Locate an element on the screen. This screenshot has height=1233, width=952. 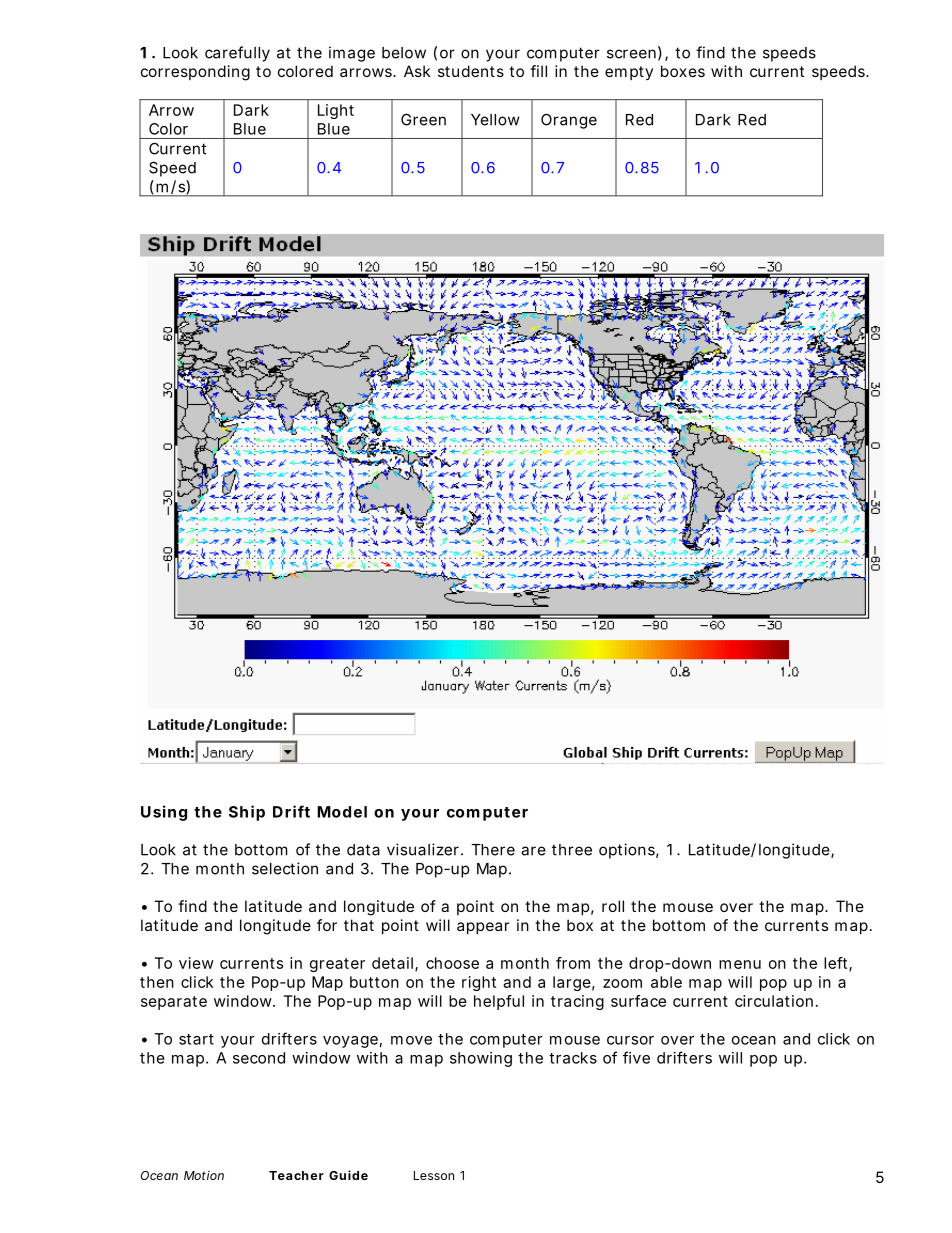
There is located at coordinates (493, 850).
